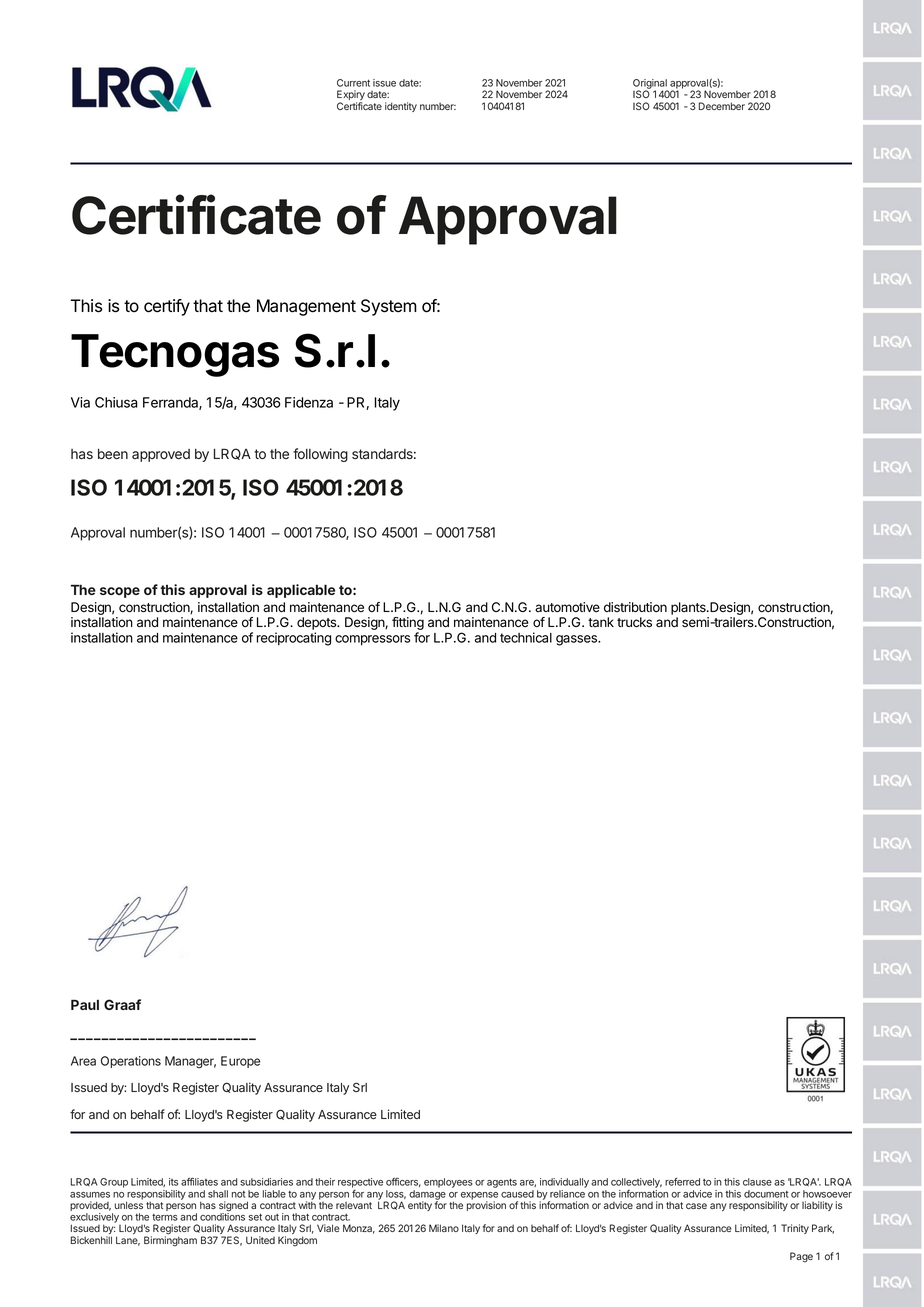 Image resolution: width=924 pixels, height=1307 pixels. Describe the element at coordinates (165, 1217) in the screenshot. I see `terms` at that location.
